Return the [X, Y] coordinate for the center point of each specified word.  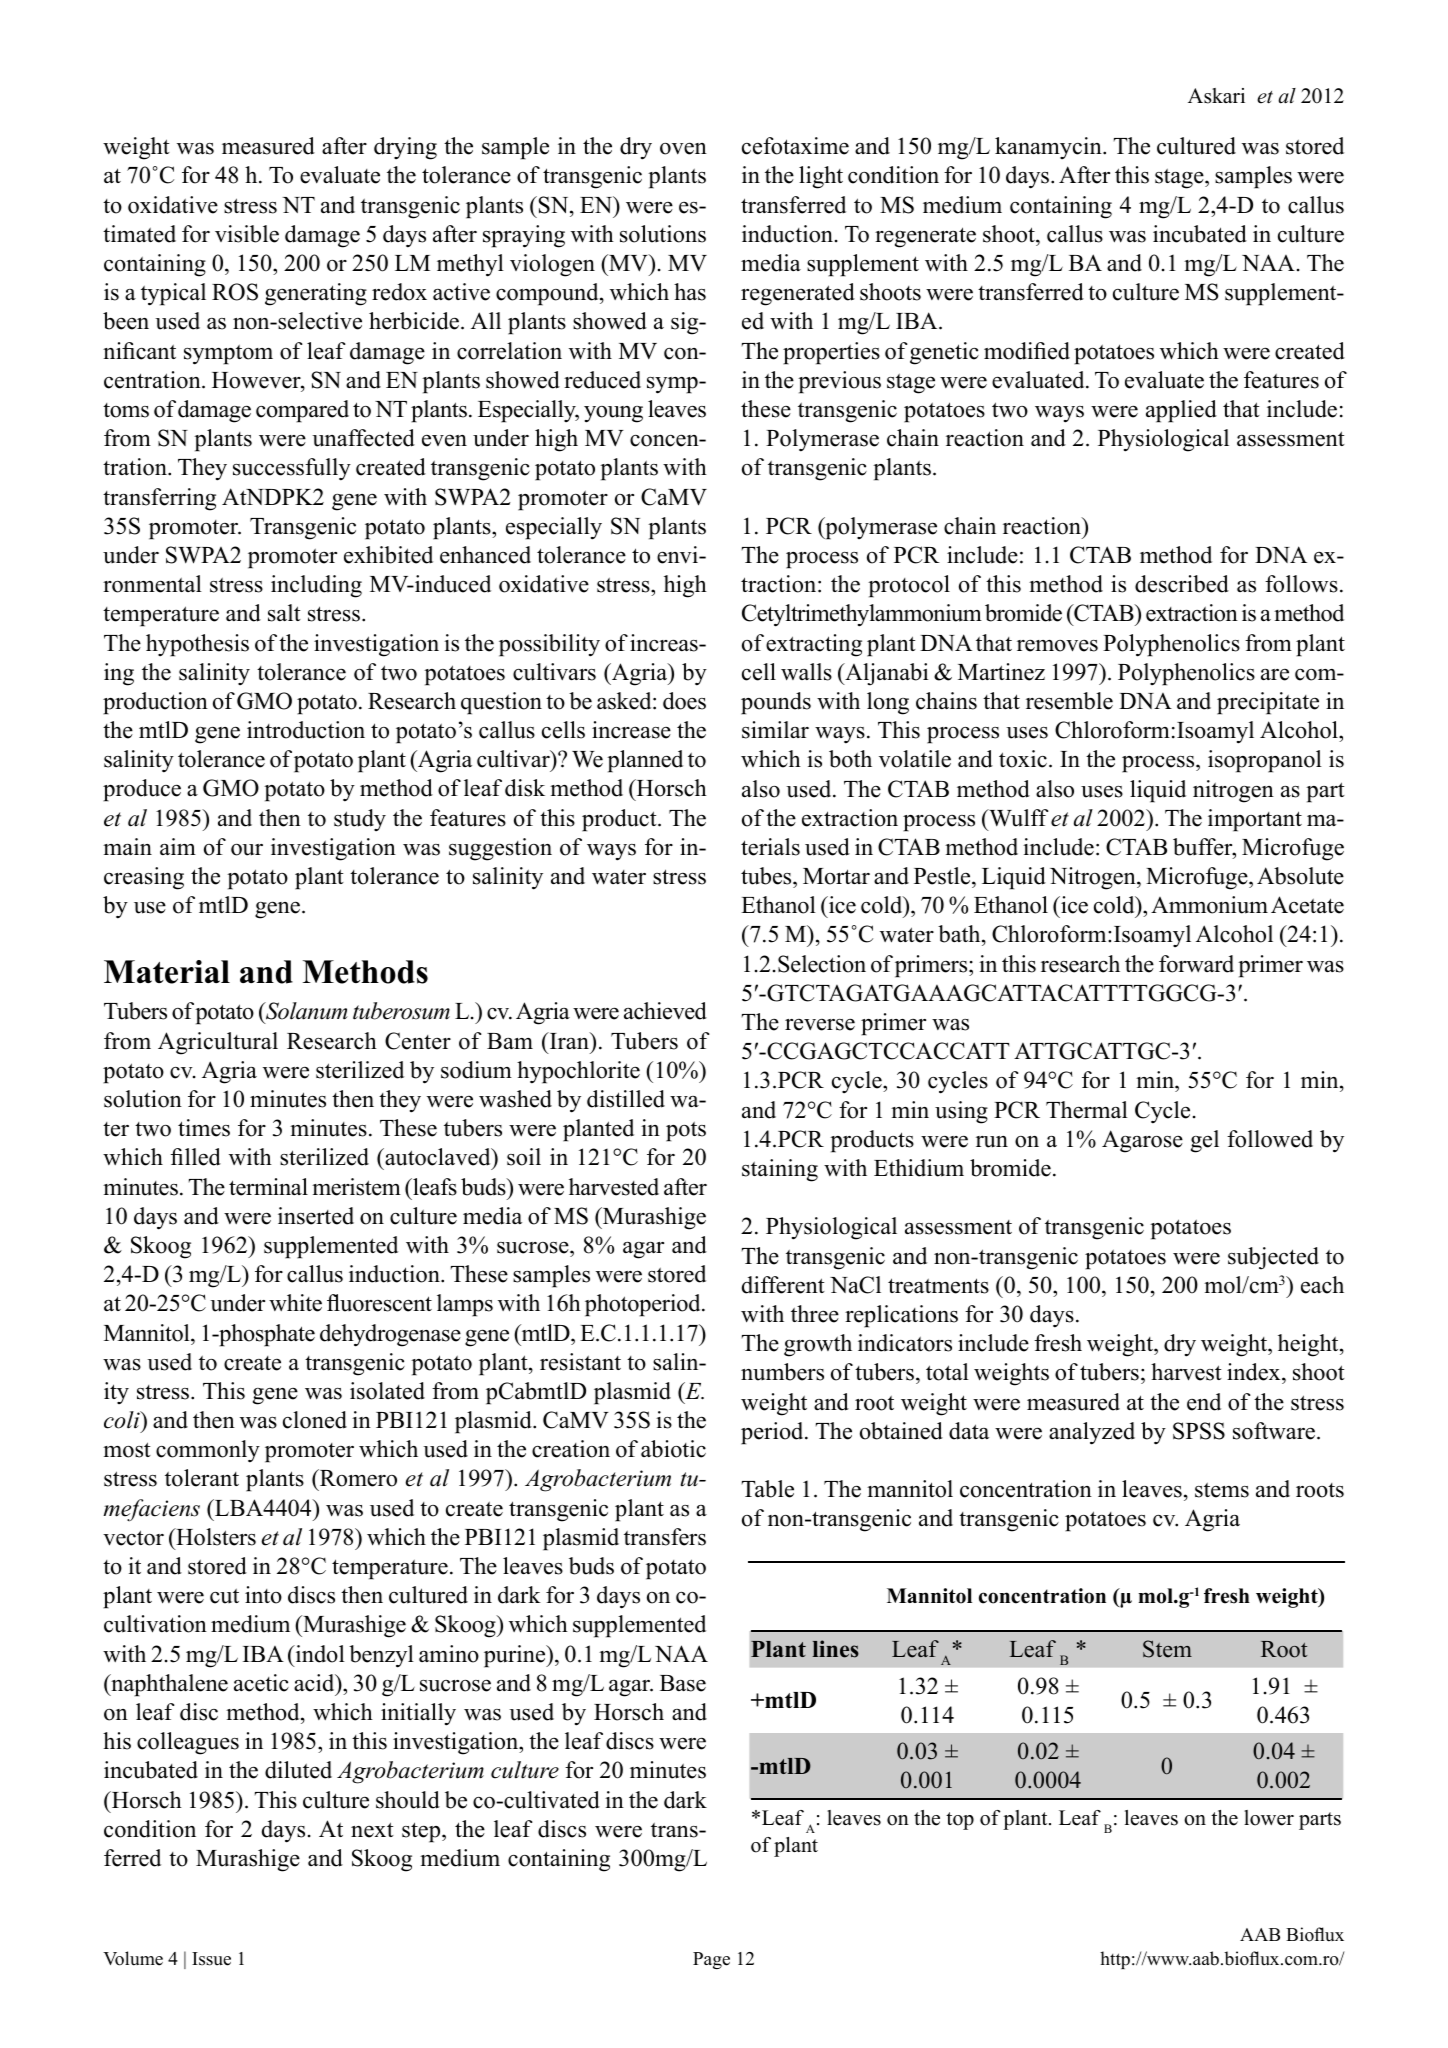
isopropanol [1265, 761]
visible [247, 234]
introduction [306, 730]
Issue [211, 1959]
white [295, 1303]
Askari [1216, 96]
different [783, 1285]
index [1255, 1373]
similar [775, 730]
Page [711, 1960]
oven [683, 149]
